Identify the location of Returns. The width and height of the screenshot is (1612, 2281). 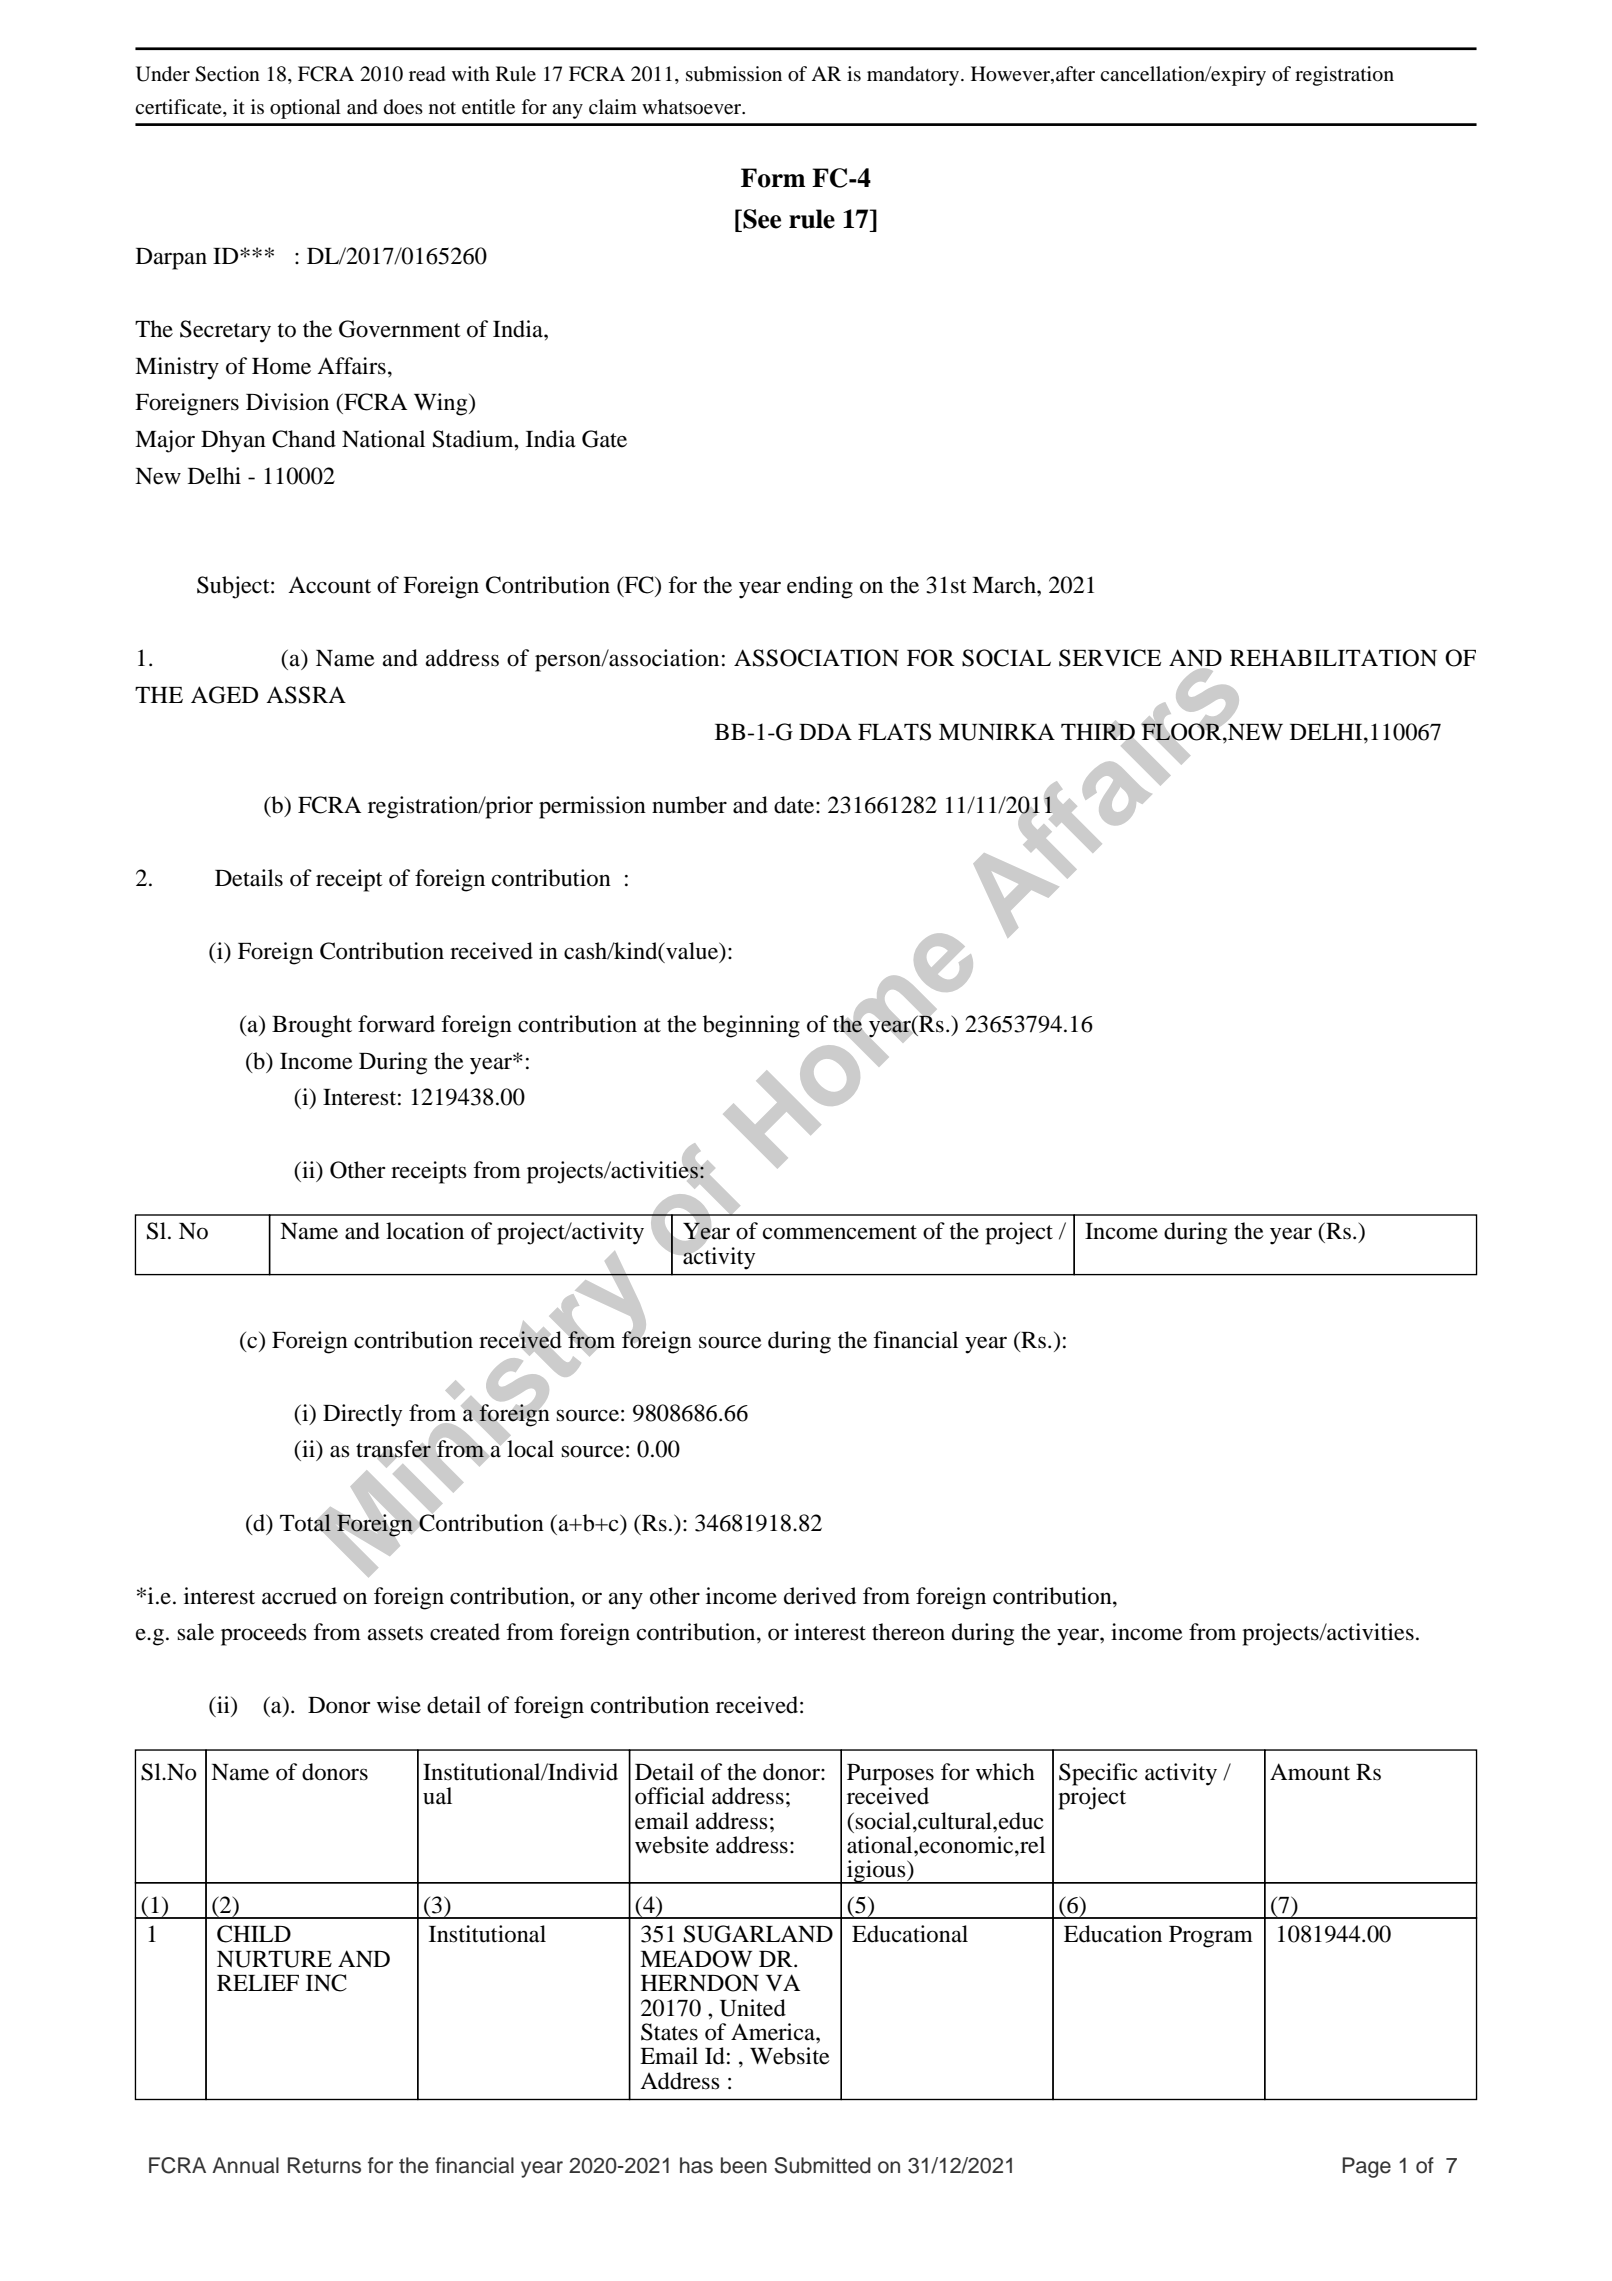
(324, 2165).
